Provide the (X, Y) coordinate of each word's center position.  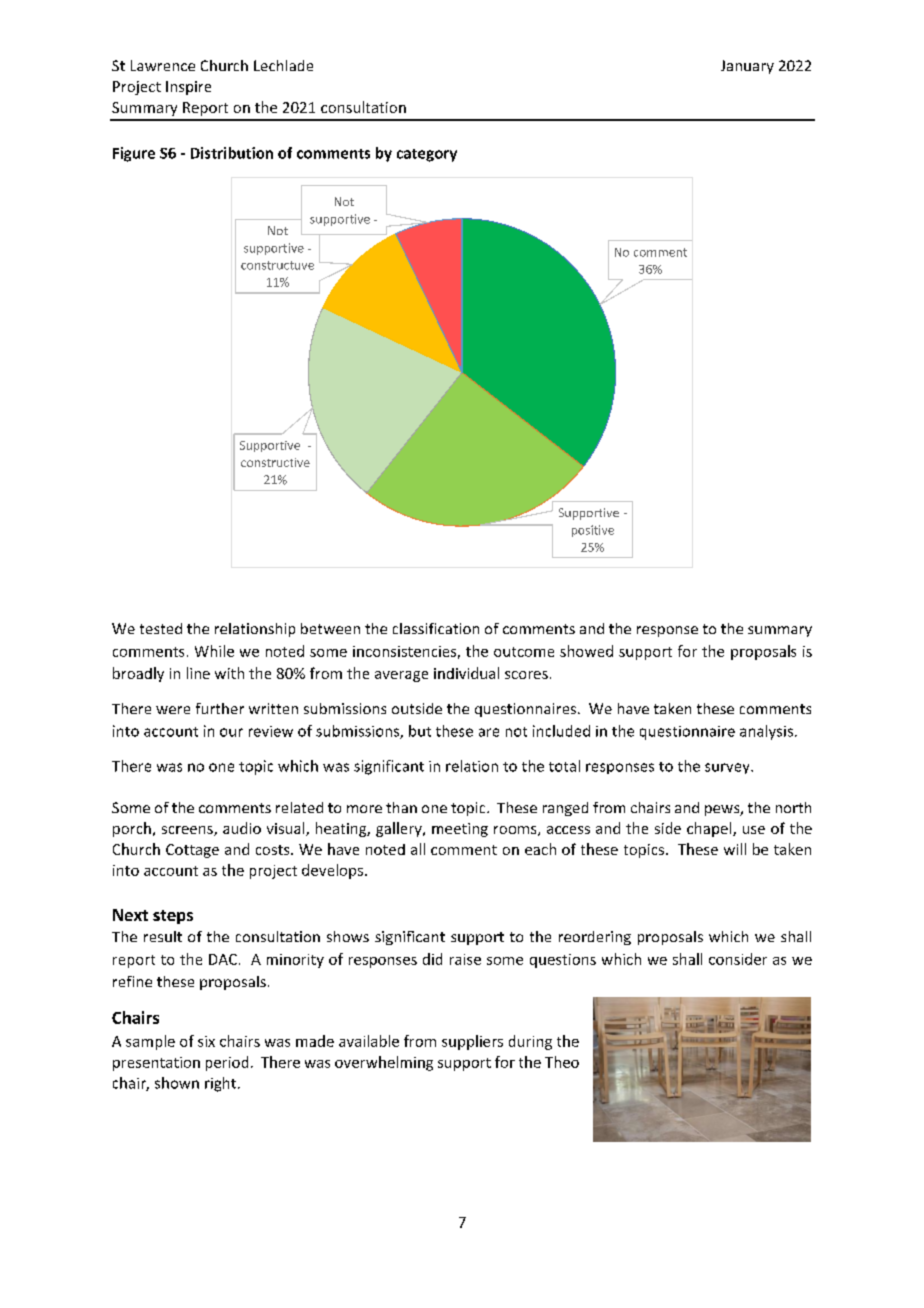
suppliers (472, 1042)
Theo (562, 1062)
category (427, 155)
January (747, 67)
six (206, 1041)
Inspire (188, 88)
